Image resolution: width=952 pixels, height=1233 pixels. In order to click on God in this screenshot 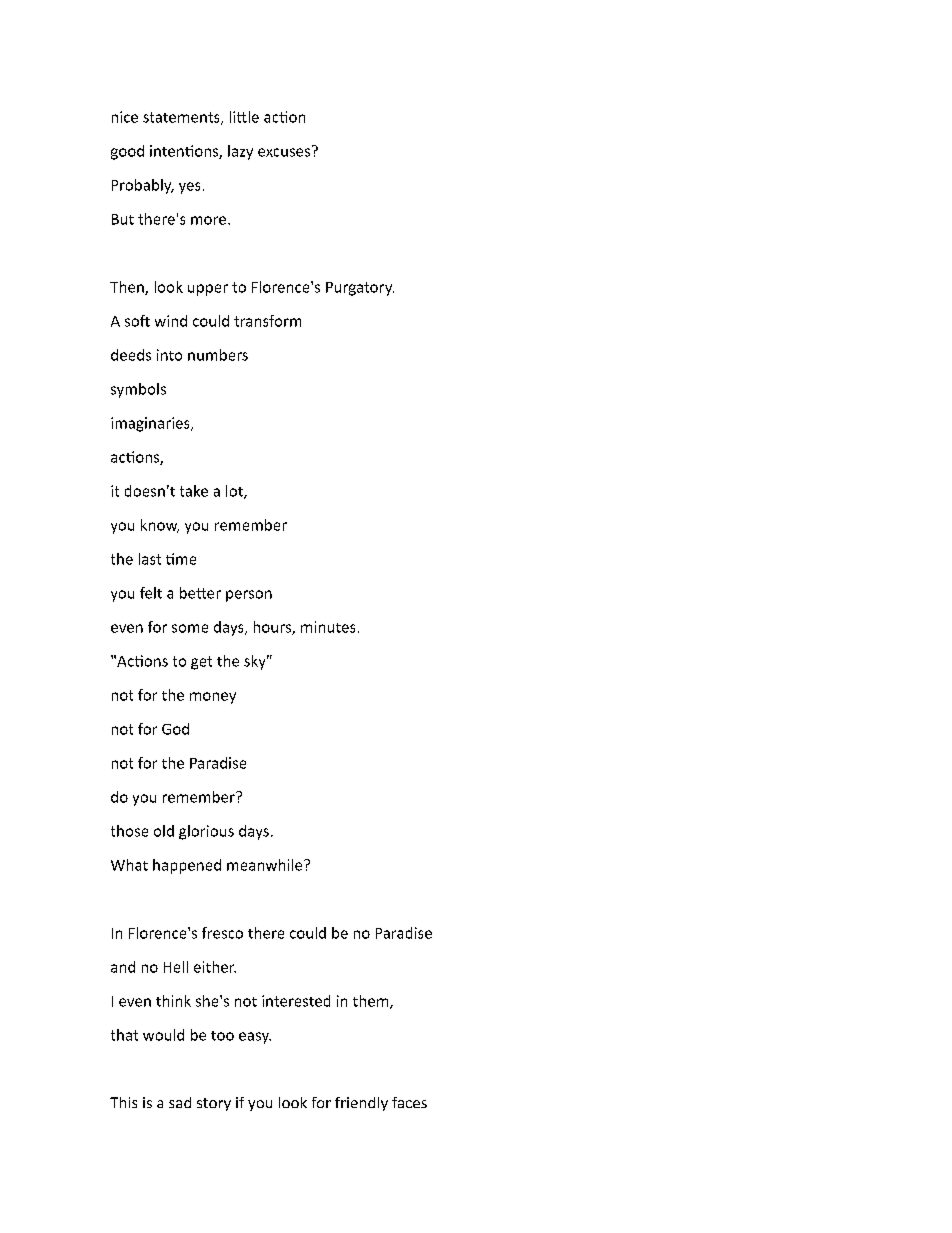, I will do `click(175, 729)`.
